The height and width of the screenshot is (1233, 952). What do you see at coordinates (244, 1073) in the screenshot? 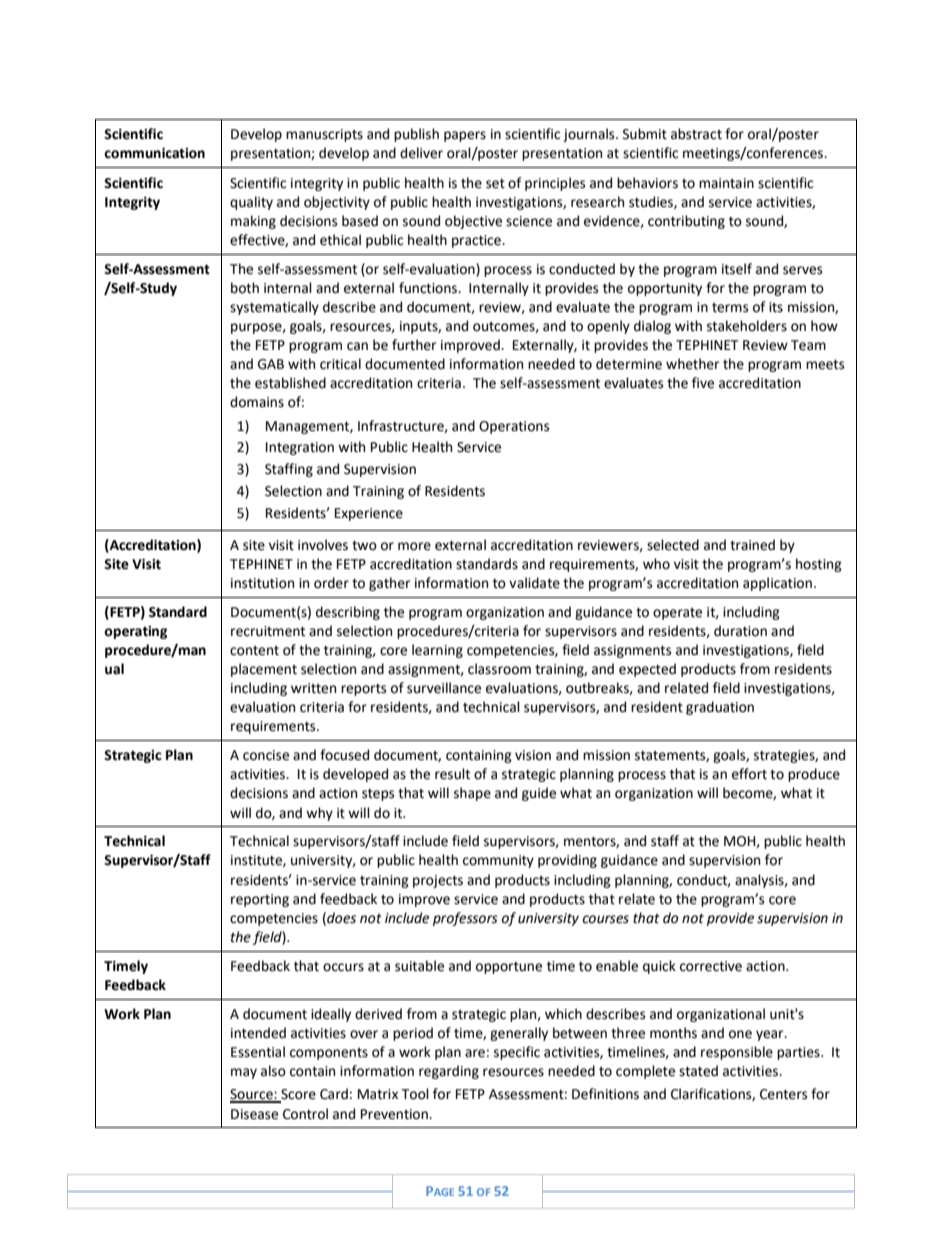
I see `may` at bounding box center [244, 1073].
